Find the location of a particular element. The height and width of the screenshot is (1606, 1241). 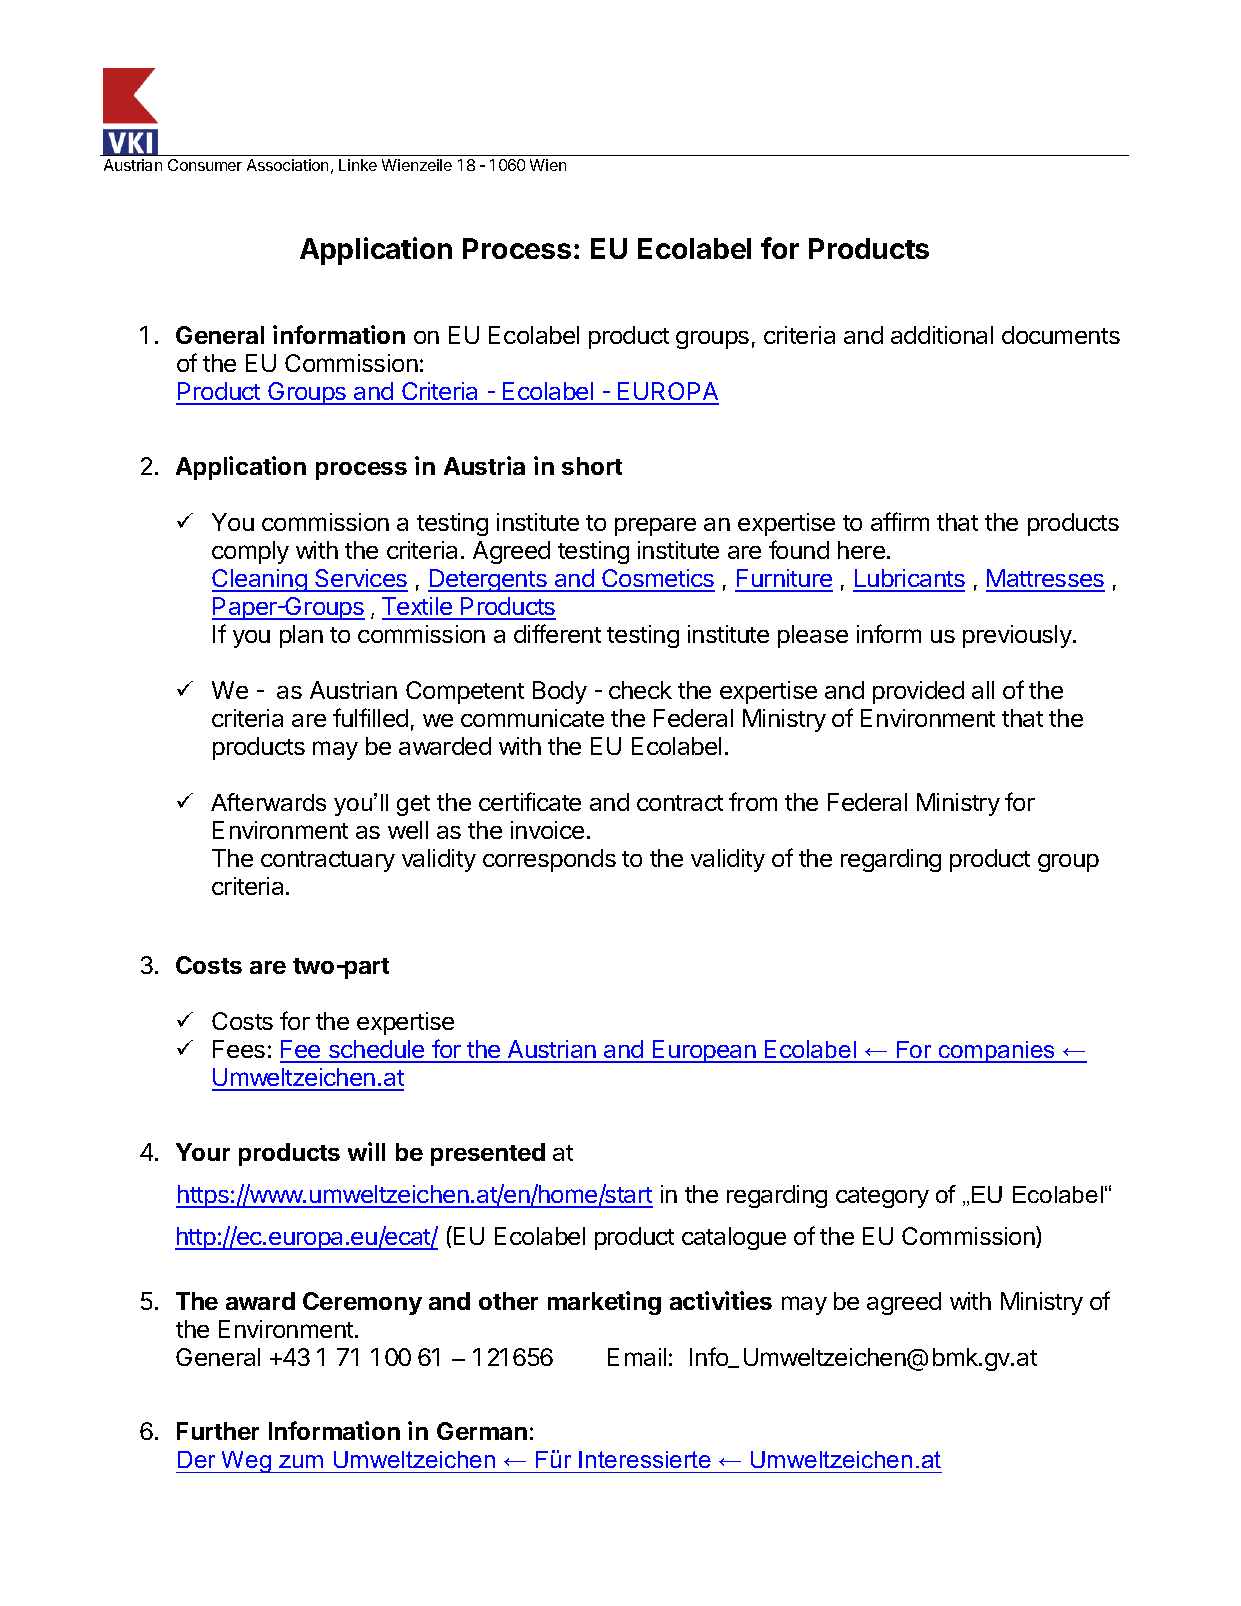

Association is located at coordinates (287, 165).
